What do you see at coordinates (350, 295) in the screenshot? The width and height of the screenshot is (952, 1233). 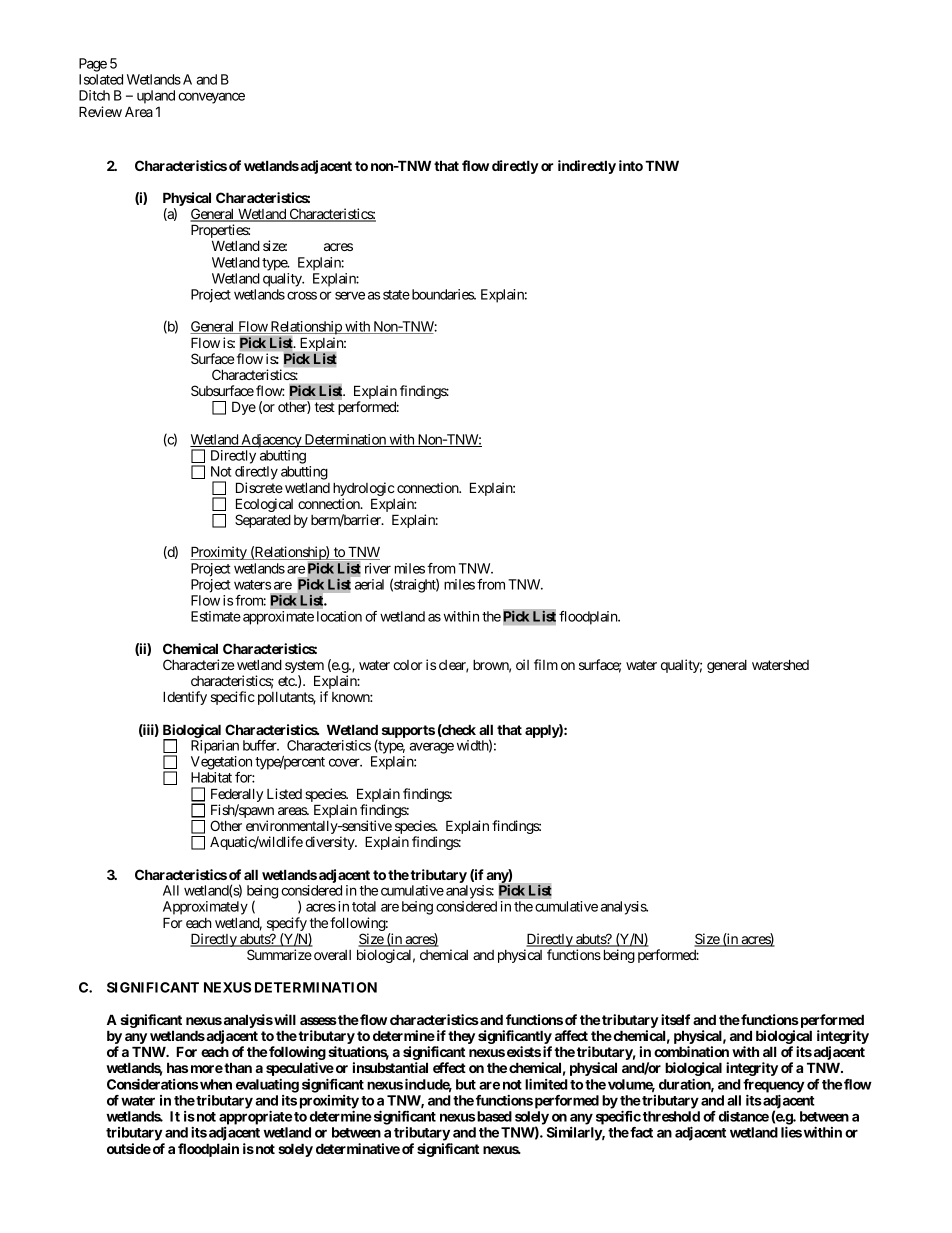 I see `serve` at bounding box center [350, 295].
